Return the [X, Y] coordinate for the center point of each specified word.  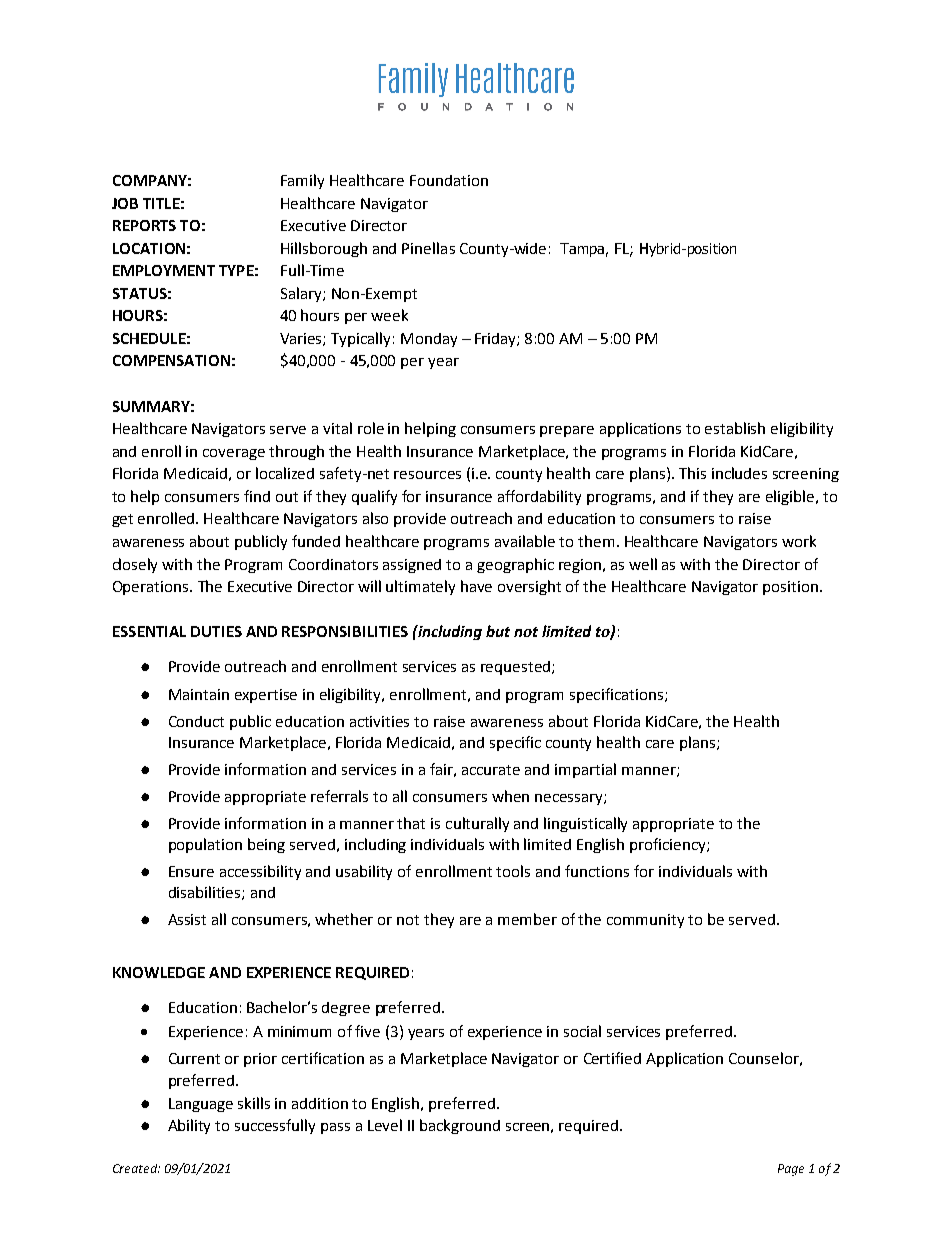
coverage [234, 454]
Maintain [199, 694]
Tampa [582, 250]
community [645, 921]
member [527, 919]
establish [735, 428]
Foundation [449, 180]
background [460, 1126]
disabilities [206, 893]
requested [515, 668]
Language [201, 1105]
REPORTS [144, 225]
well [643, 564]
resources [427, 475]
